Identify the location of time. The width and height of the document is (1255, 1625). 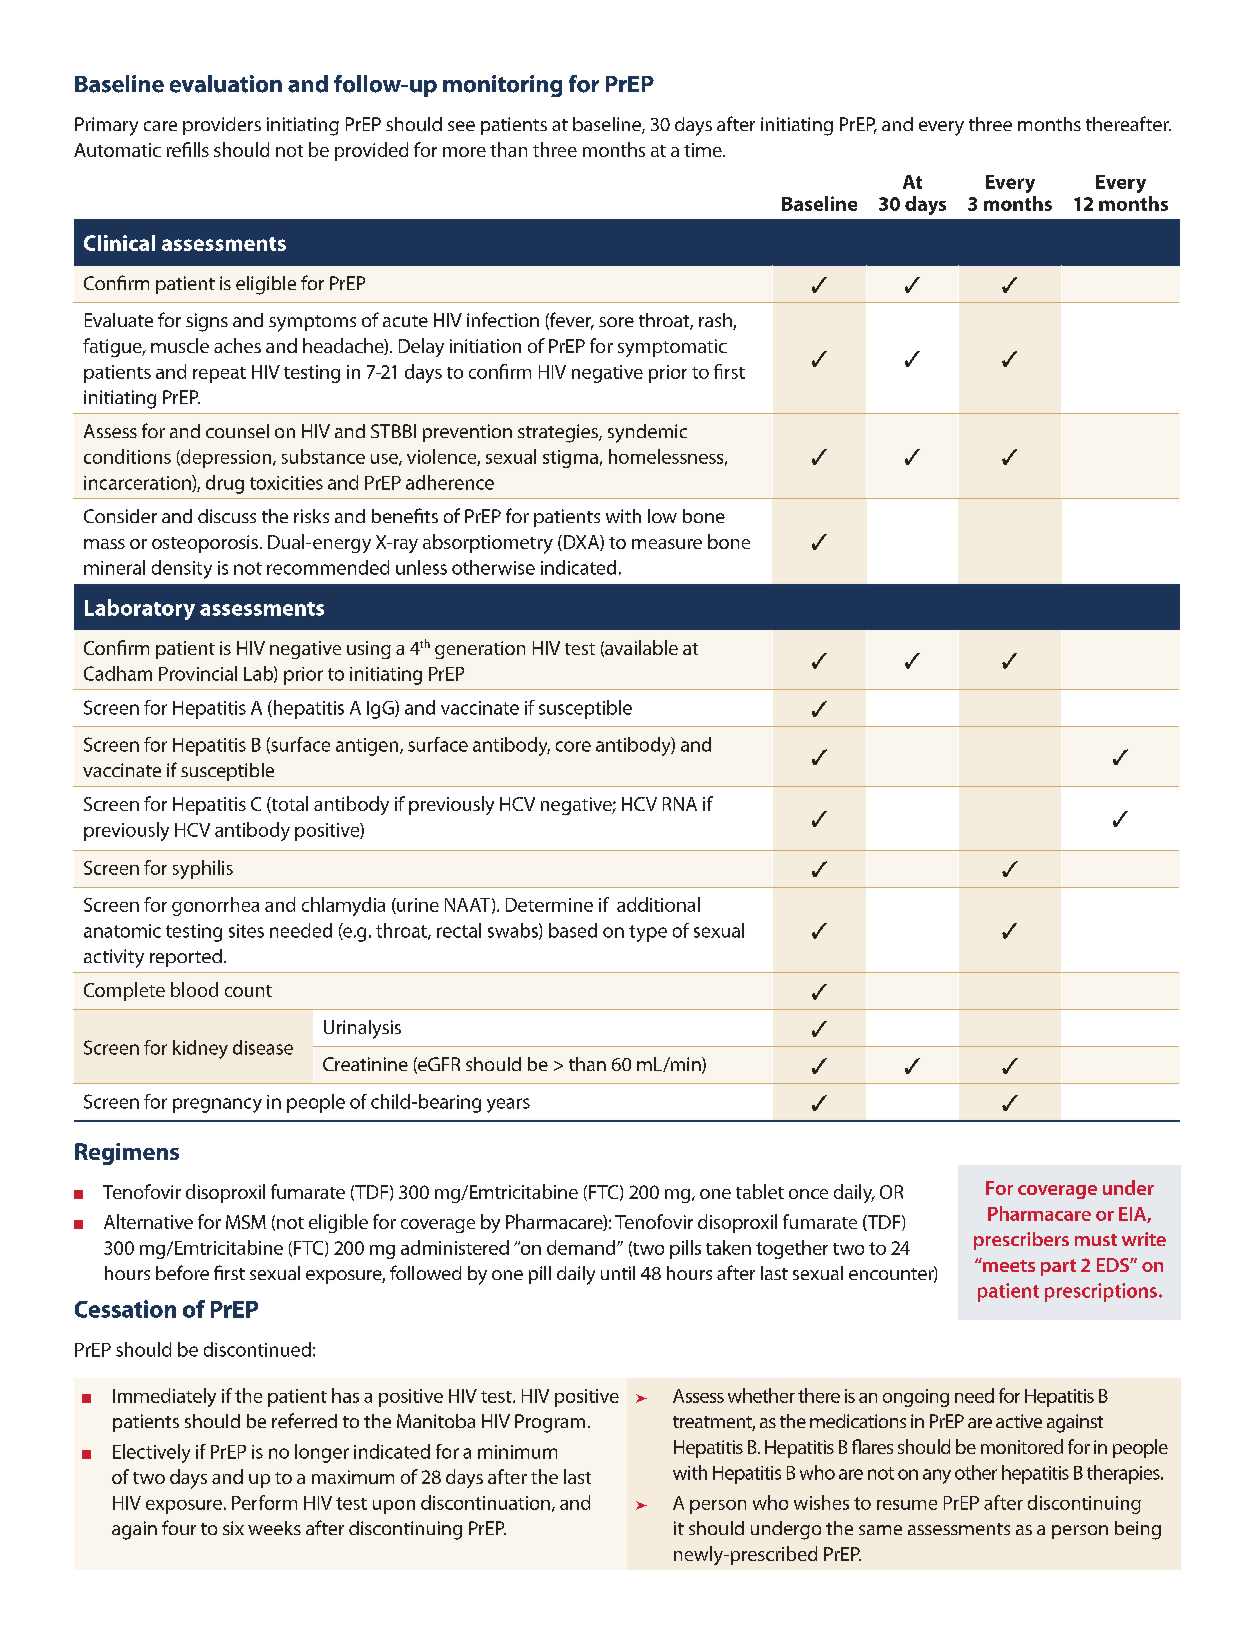
(704, 150).
